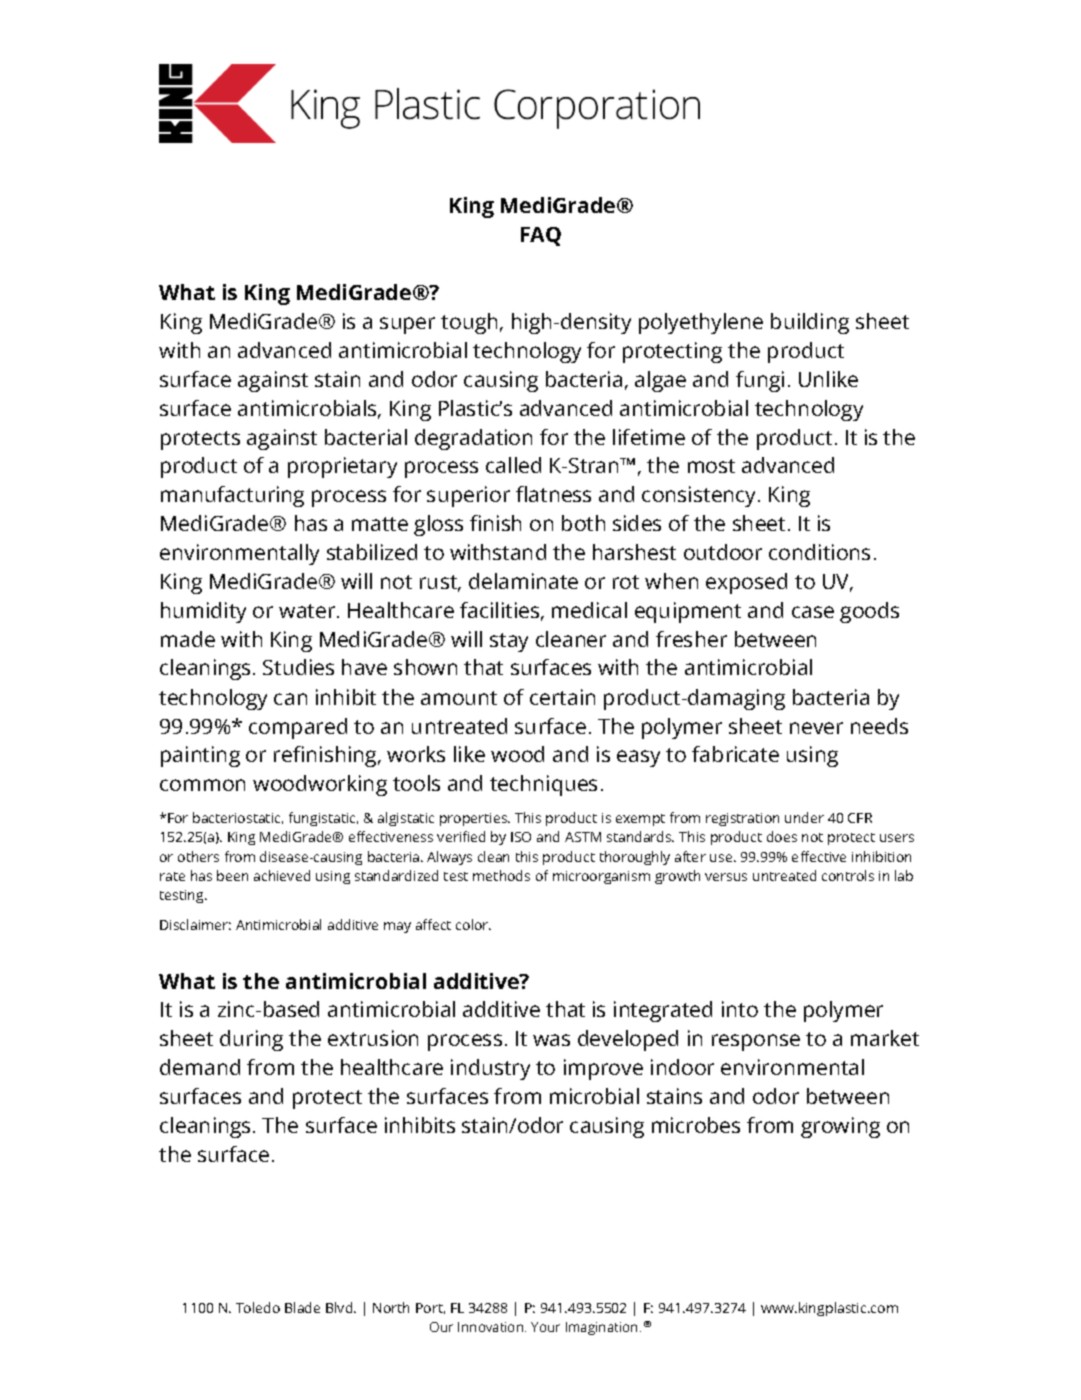 This document has width=1081, height=1400. Describe the element at coordinates (601, 1328) in the document. I see `Imagination` at that location.
